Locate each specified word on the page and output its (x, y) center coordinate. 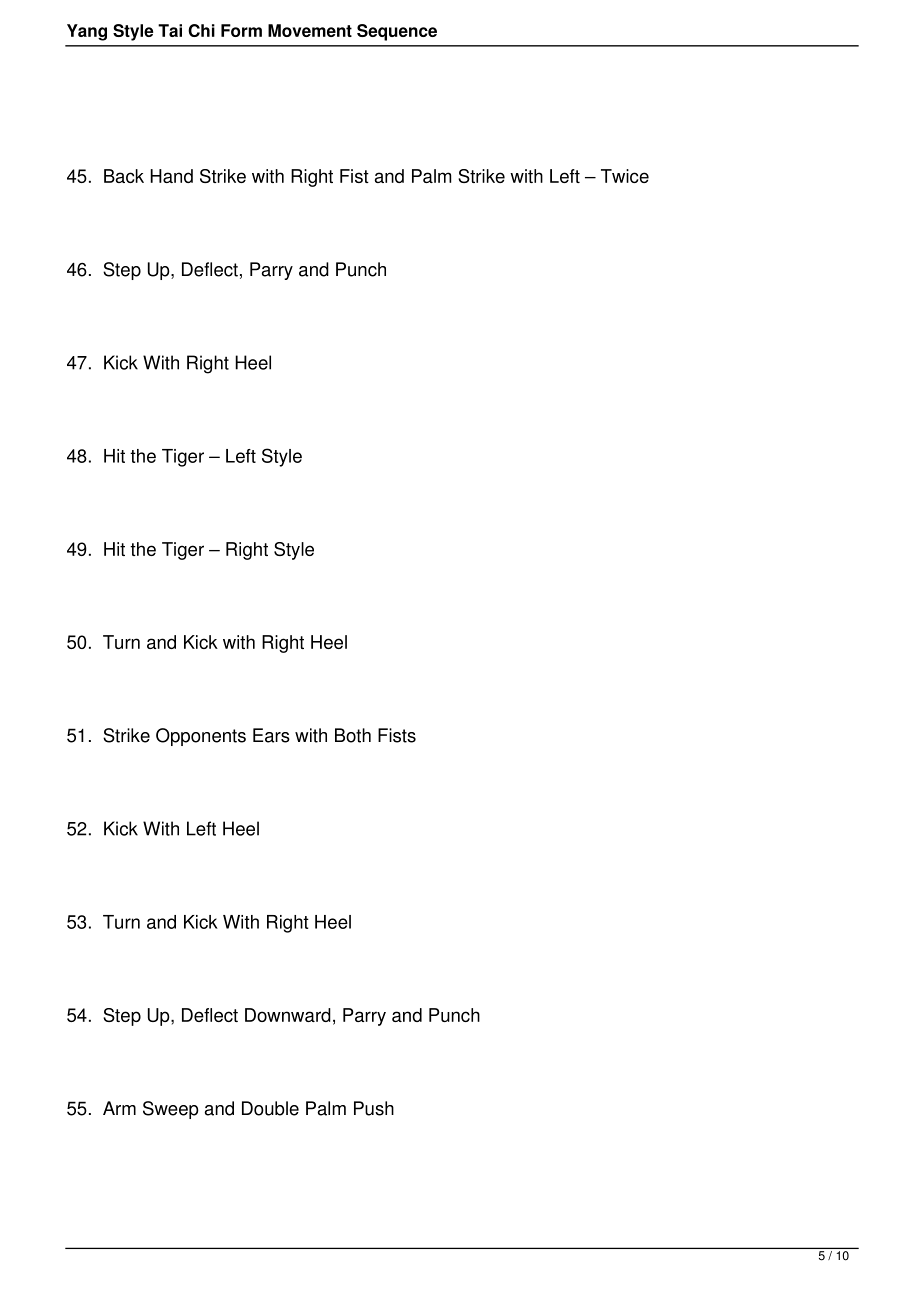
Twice (625, 176)
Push (374, 1108)
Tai (170, 30)
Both (353, 735)
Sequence (397, 32)
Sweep (171, 1110)
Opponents (201, 737)
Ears (271, 735)
